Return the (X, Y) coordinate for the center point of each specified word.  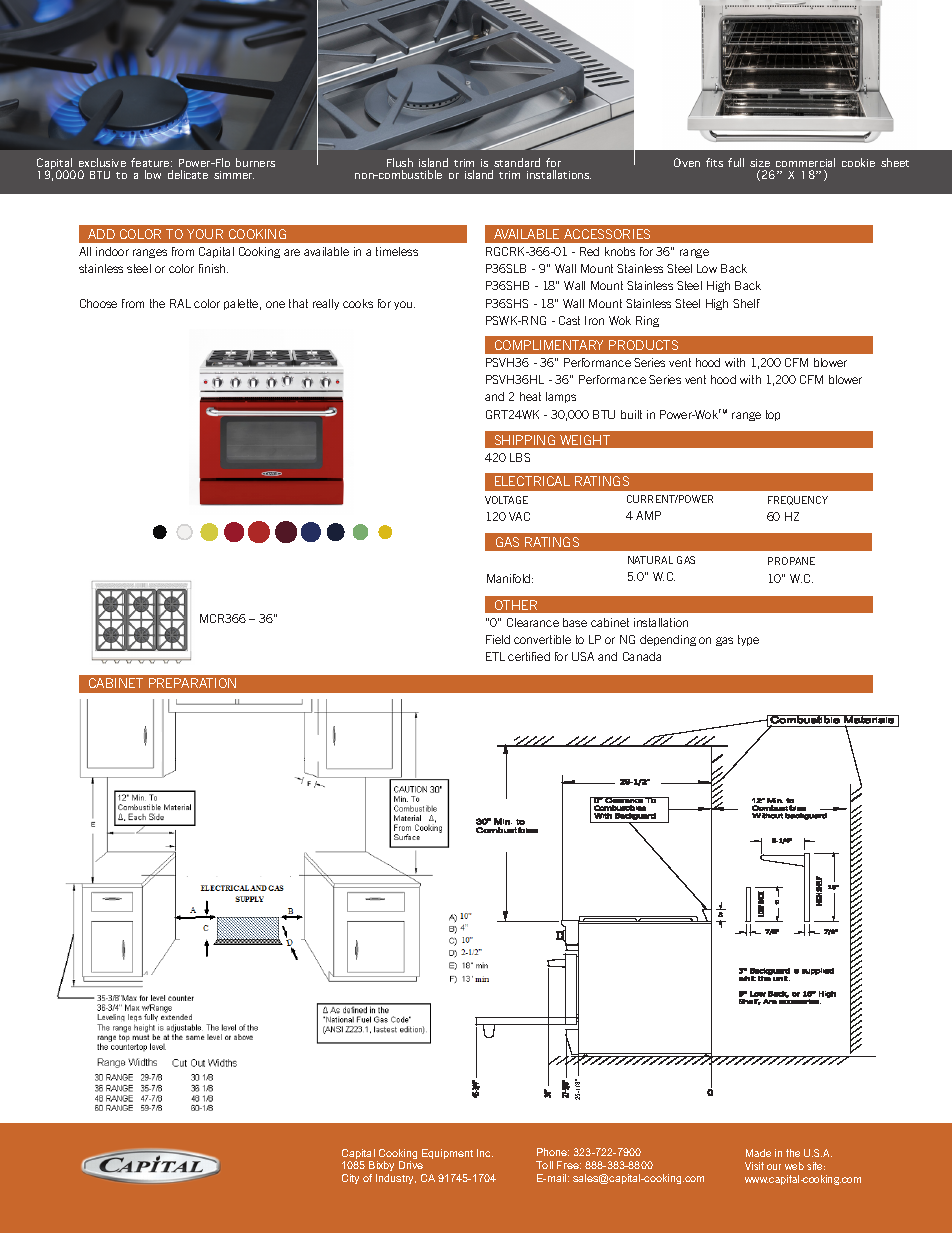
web (794, 1166)
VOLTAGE (506, 500)
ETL (495, 656)
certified (529, 656)
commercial (805, 162)
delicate (188, 174)
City (350, 1179)
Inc (485, 1153)
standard (517, 162)
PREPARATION (192, 683)
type (748, 640)
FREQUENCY (798, 500)
